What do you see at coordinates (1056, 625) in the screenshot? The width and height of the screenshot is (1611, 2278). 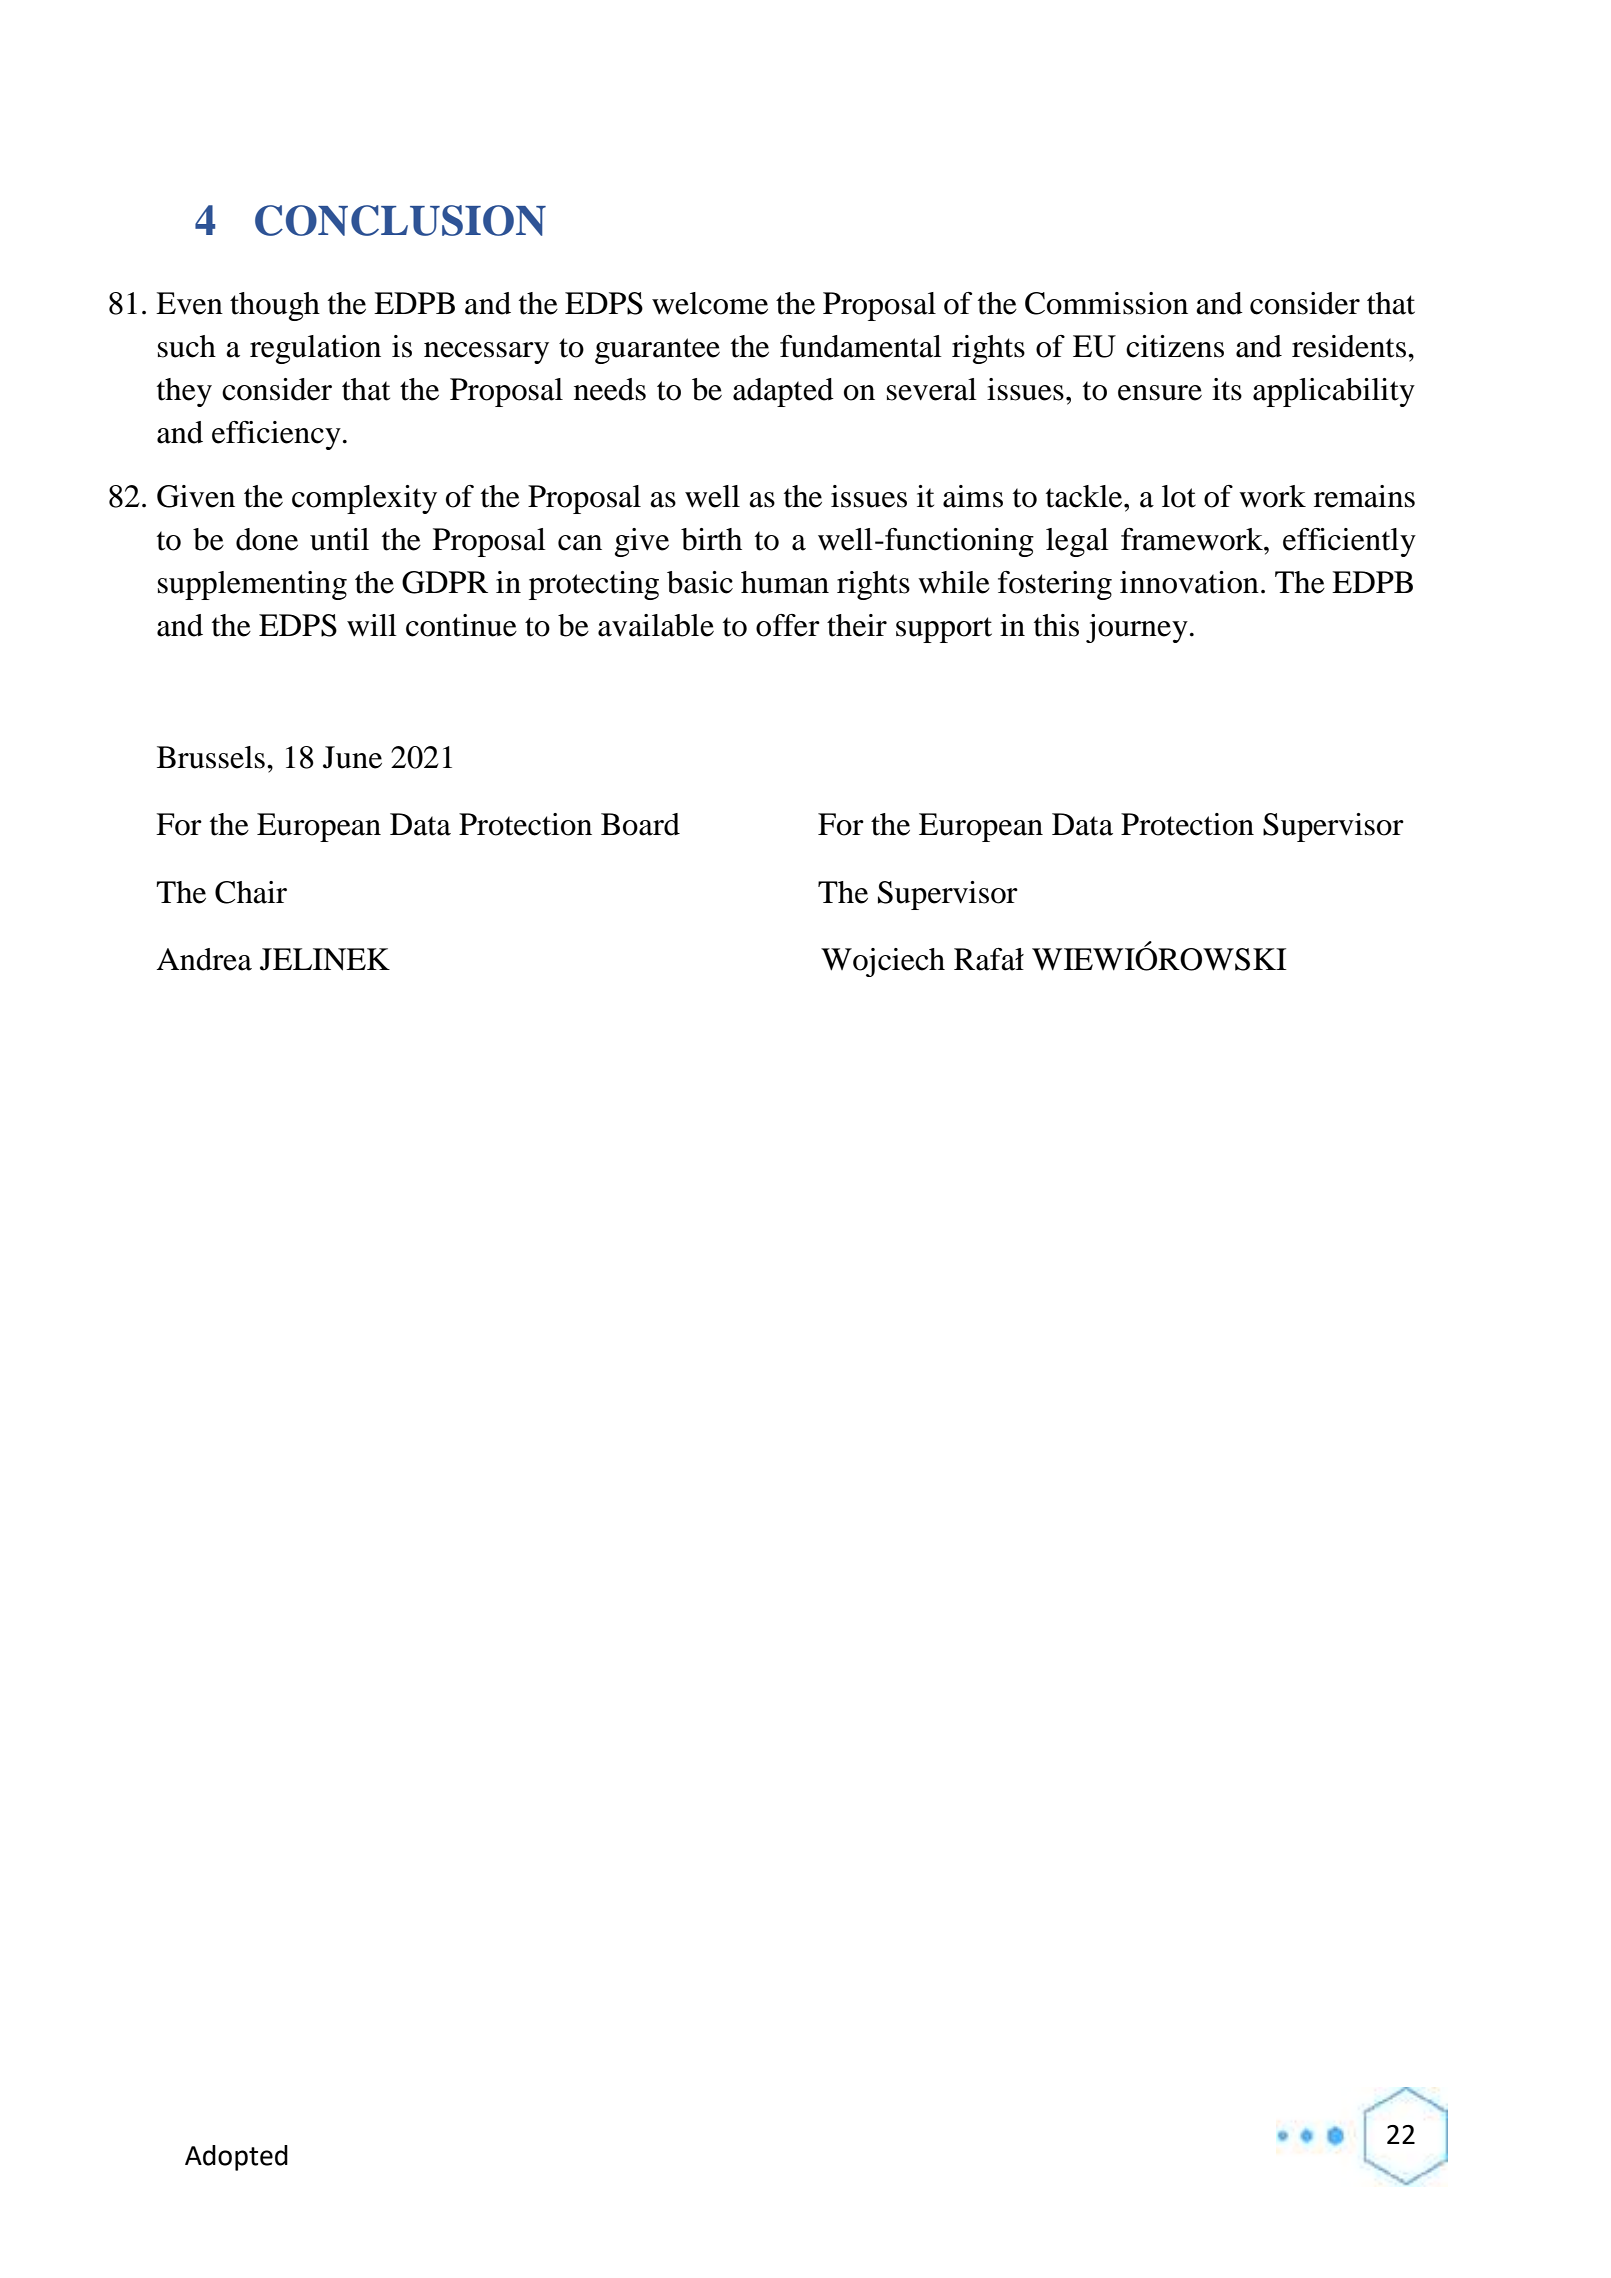 I see `this` at bounding box center [1056, 625].
